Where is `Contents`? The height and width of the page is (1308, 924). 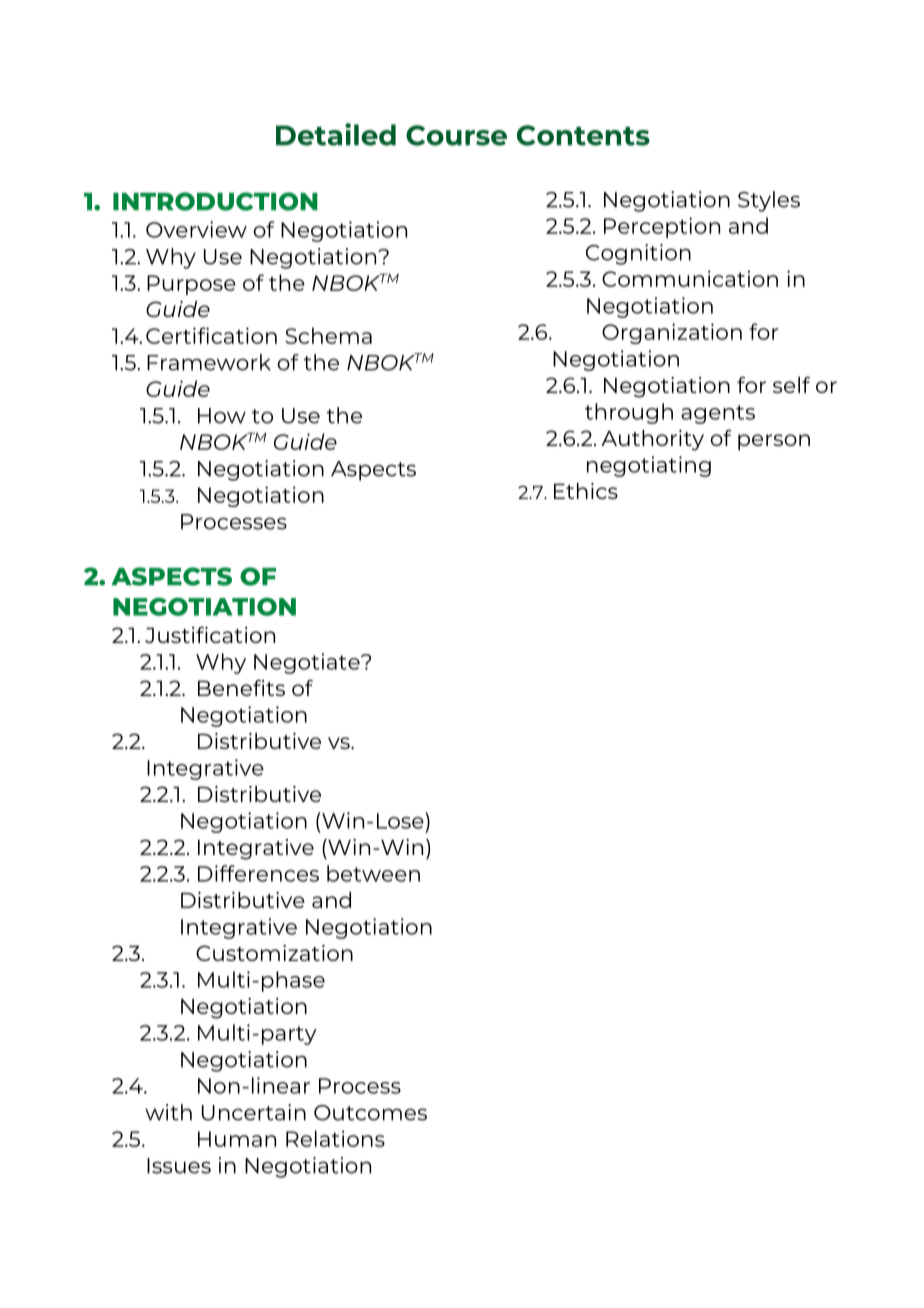
Contents is located at coordinates (583, 135).
